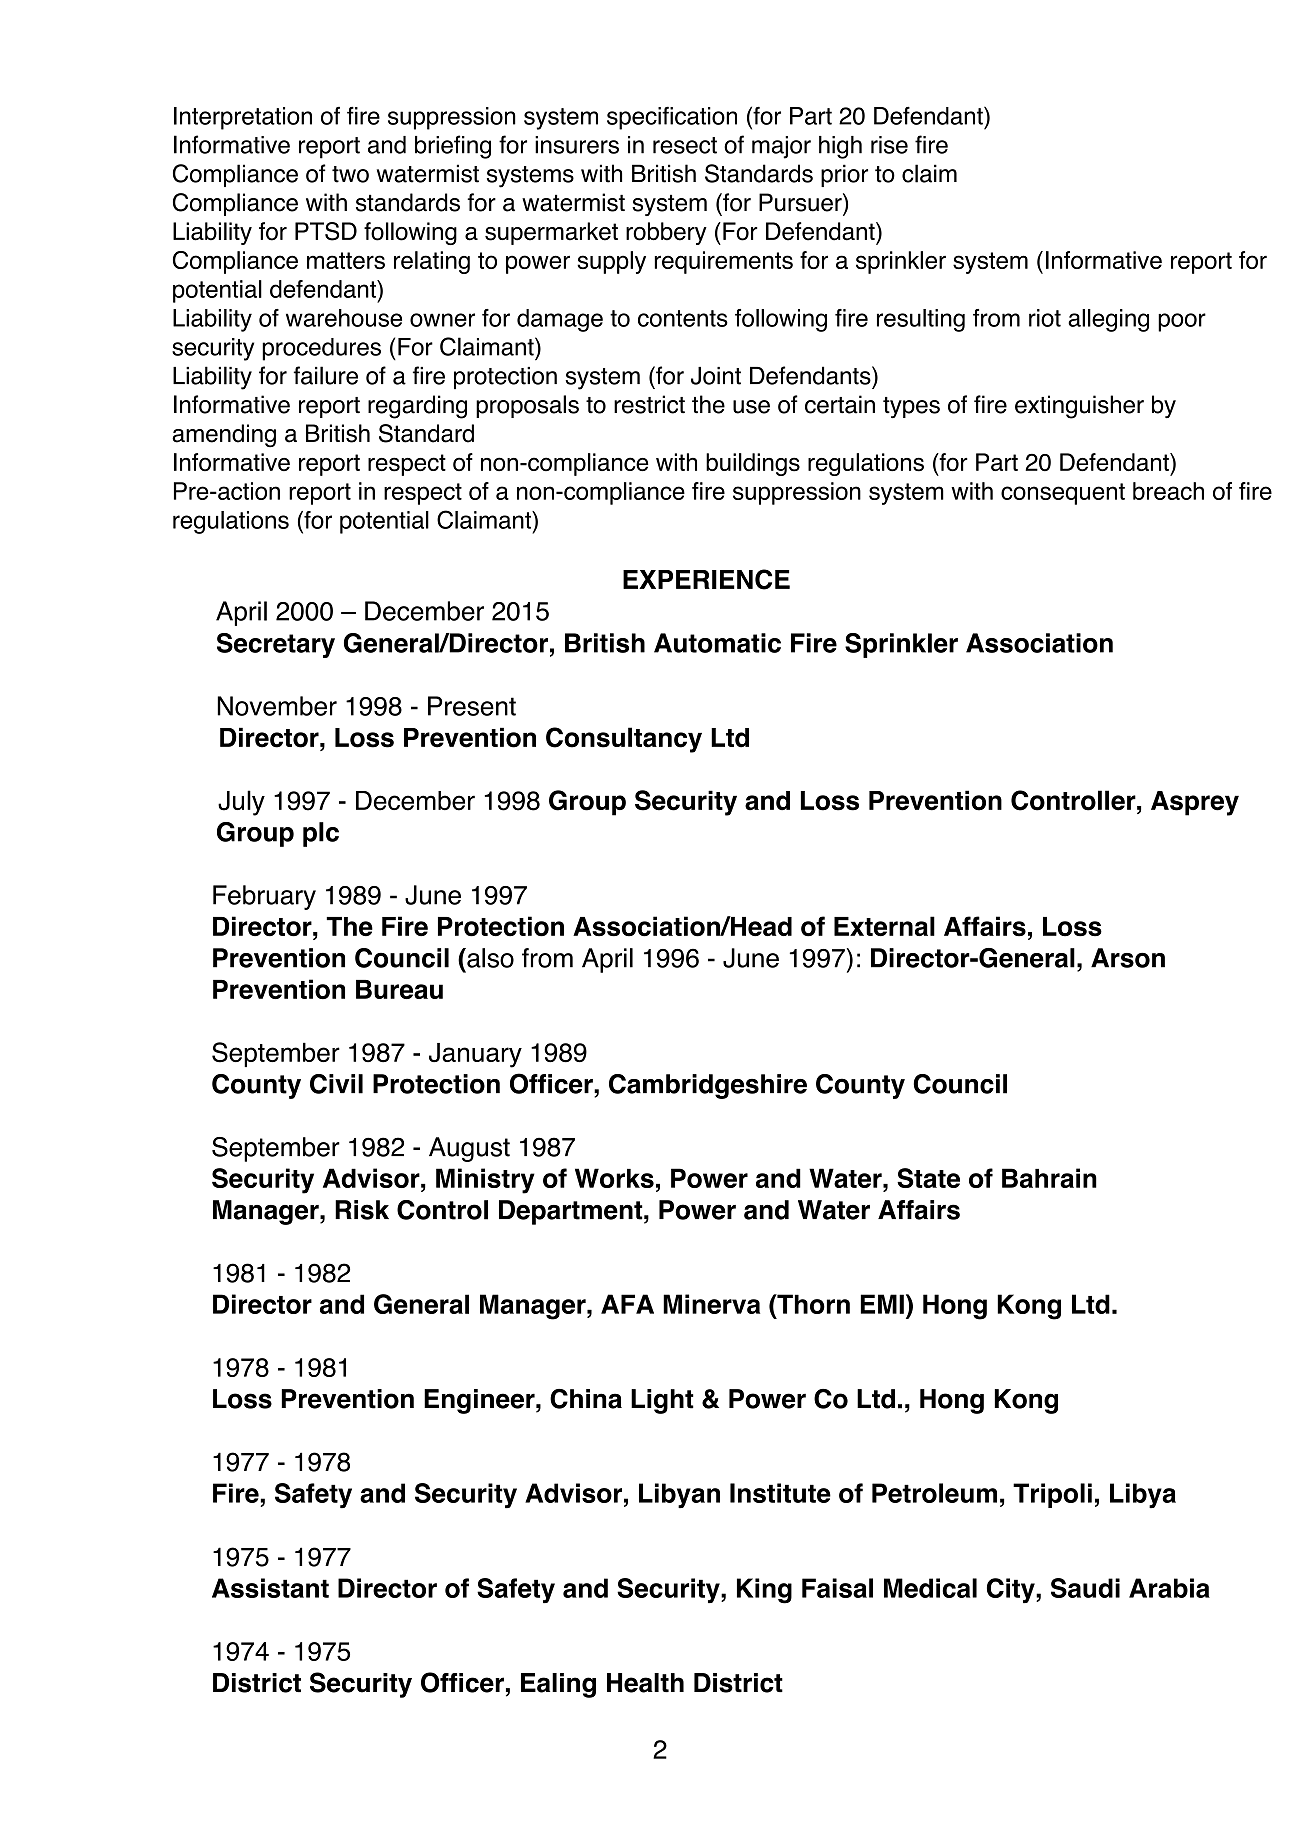  What do you see at coordinates (276, 645) in the image?
I see `Secretary` at bounding box center [276, 645].
